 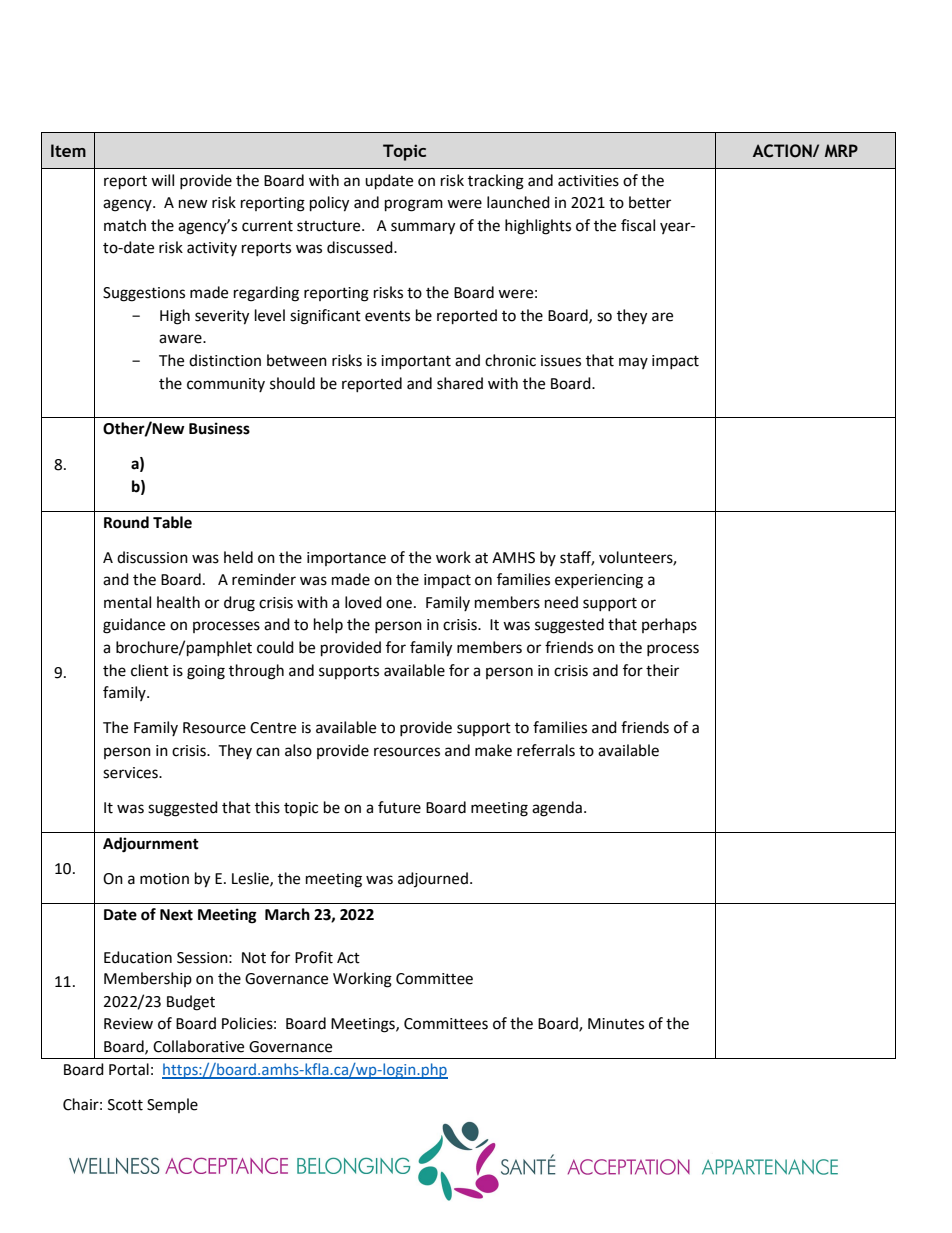 I want to click on future, so click(x=399, y=807).
